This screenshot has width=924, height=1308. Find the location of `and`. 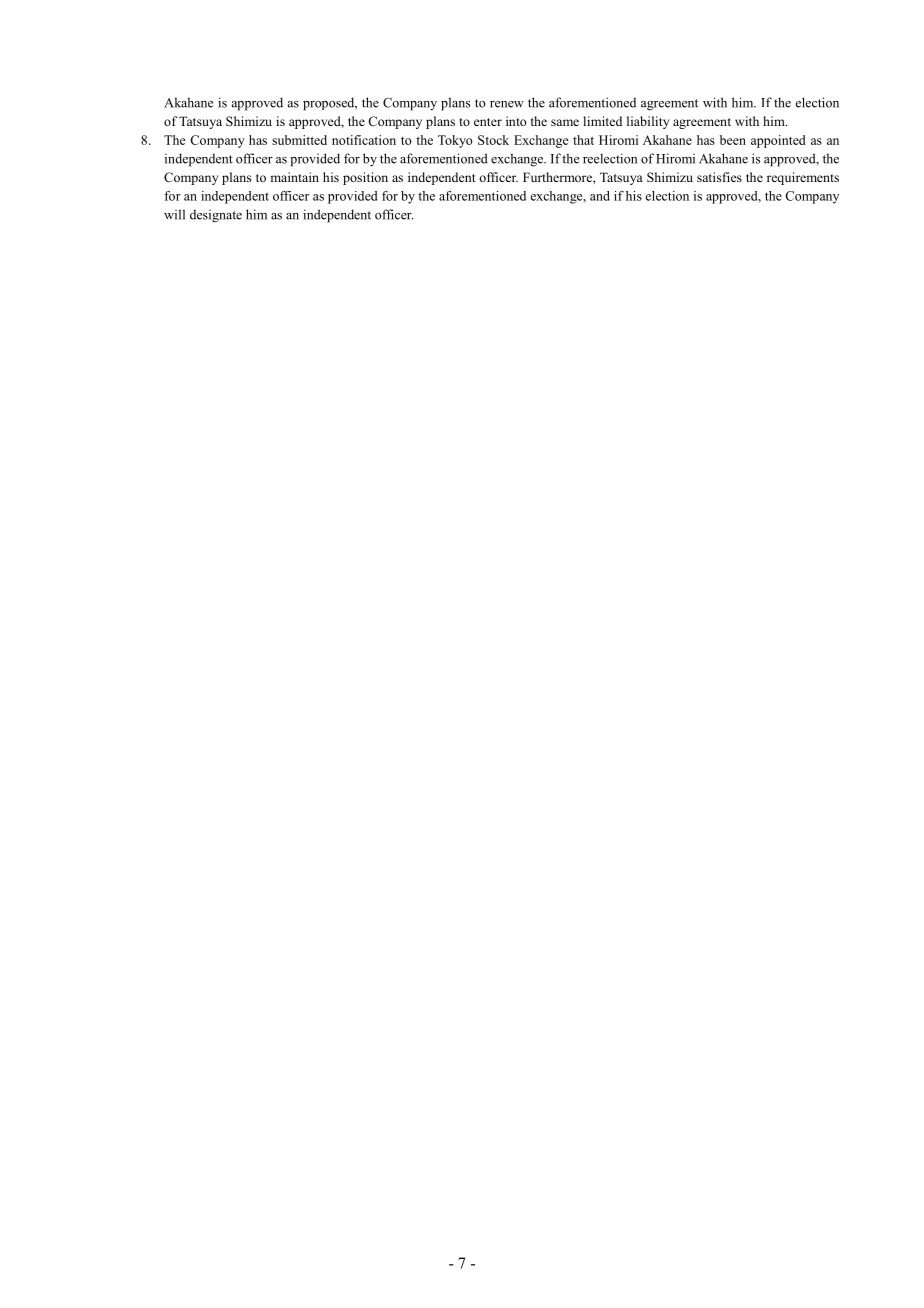

and is located at coordinates (600, 196).
